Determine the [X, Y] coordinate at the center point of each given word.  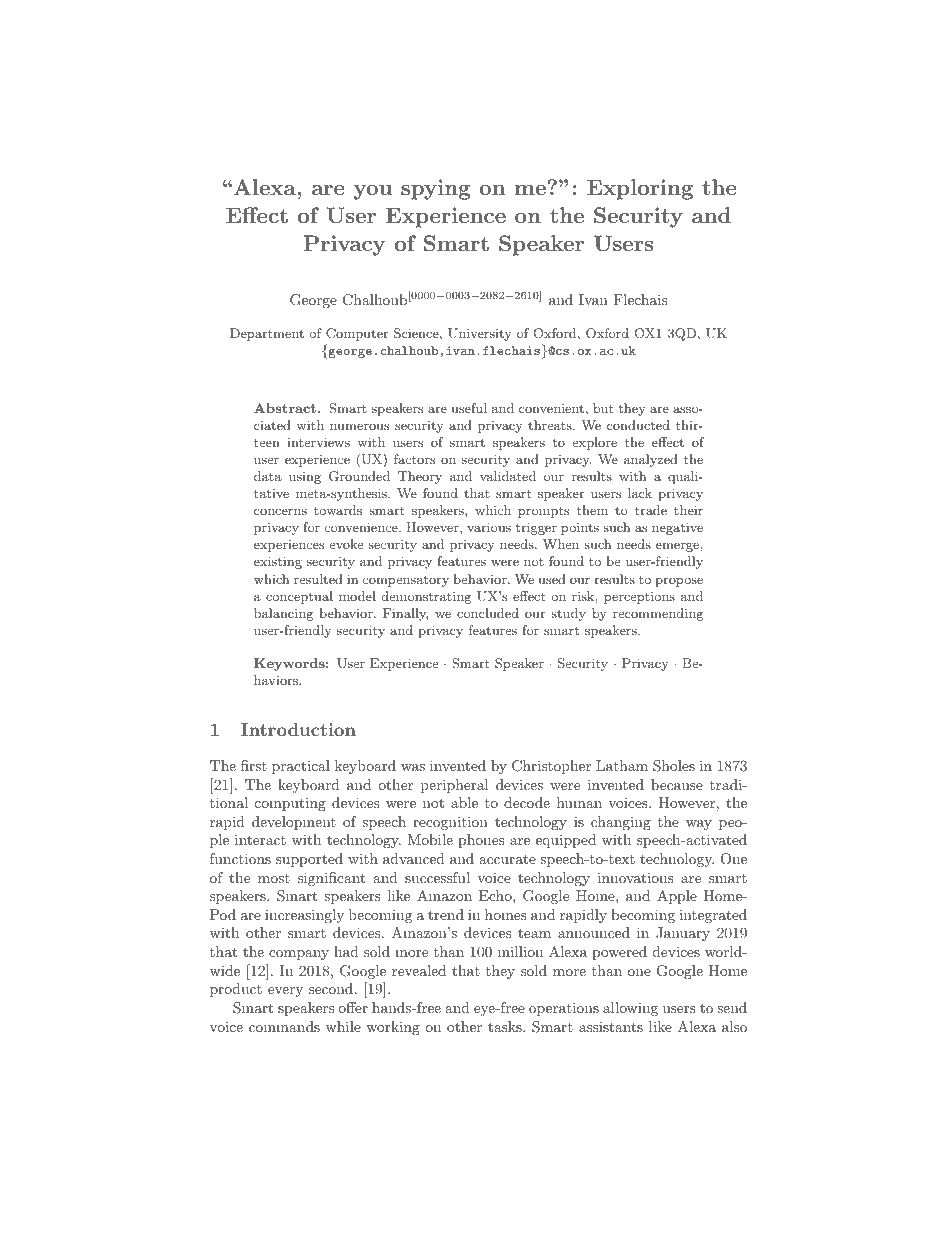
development [294, 823]
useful [469, 408]
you [373, 192]
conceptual [299, 597]
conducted [638, 425]
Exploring [640, 189]
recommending [658, 614]
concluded [488, 613]
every [285, 992]
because [677, 784]
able [464, 802]
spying [436, 189]
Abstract [285, 408]
